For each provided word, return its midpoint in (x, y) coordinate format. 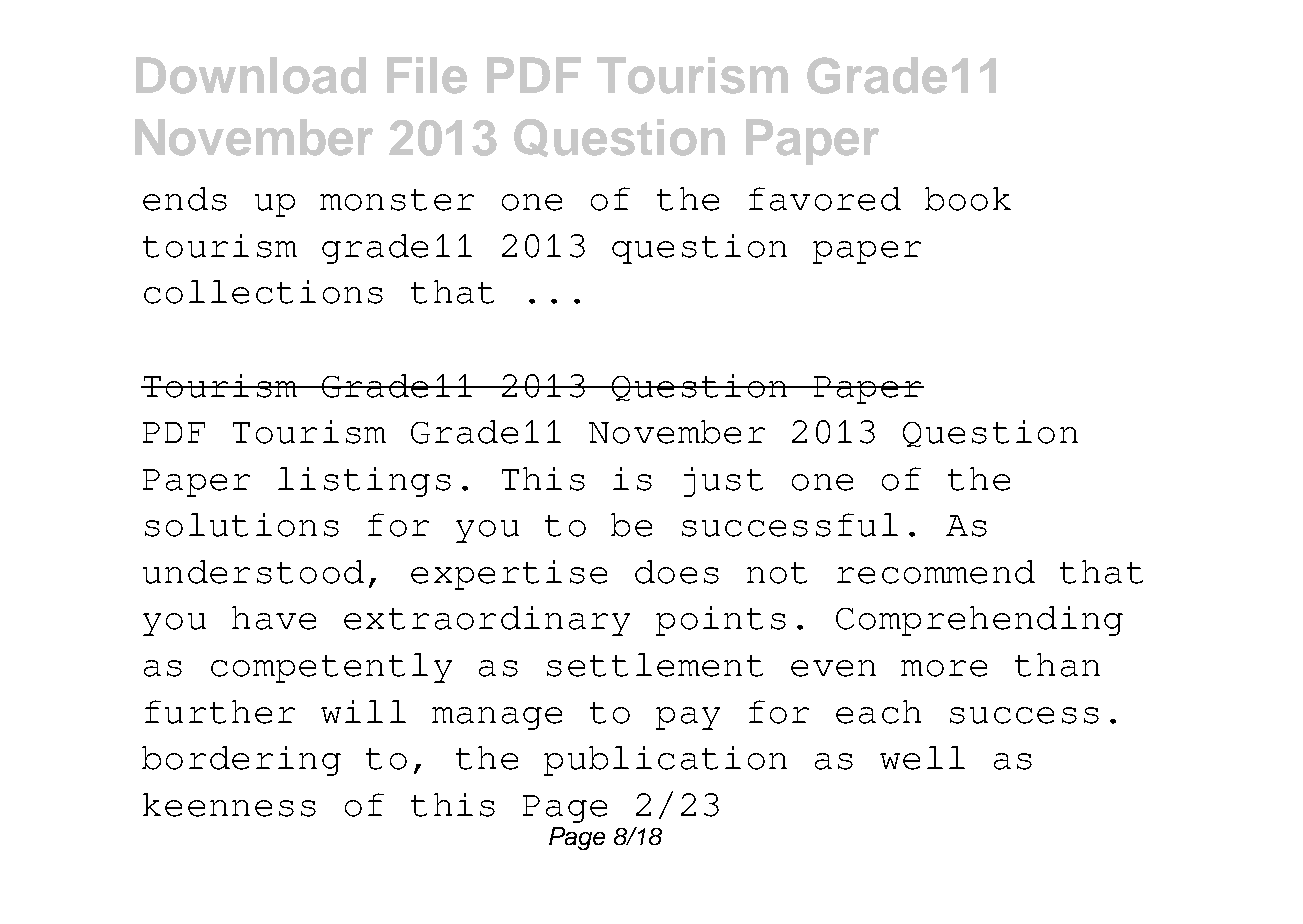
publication (665, 761)
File (427, 75)
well (922, 758)
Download (251, 75)
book (968, 199)
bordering (241, 761)
